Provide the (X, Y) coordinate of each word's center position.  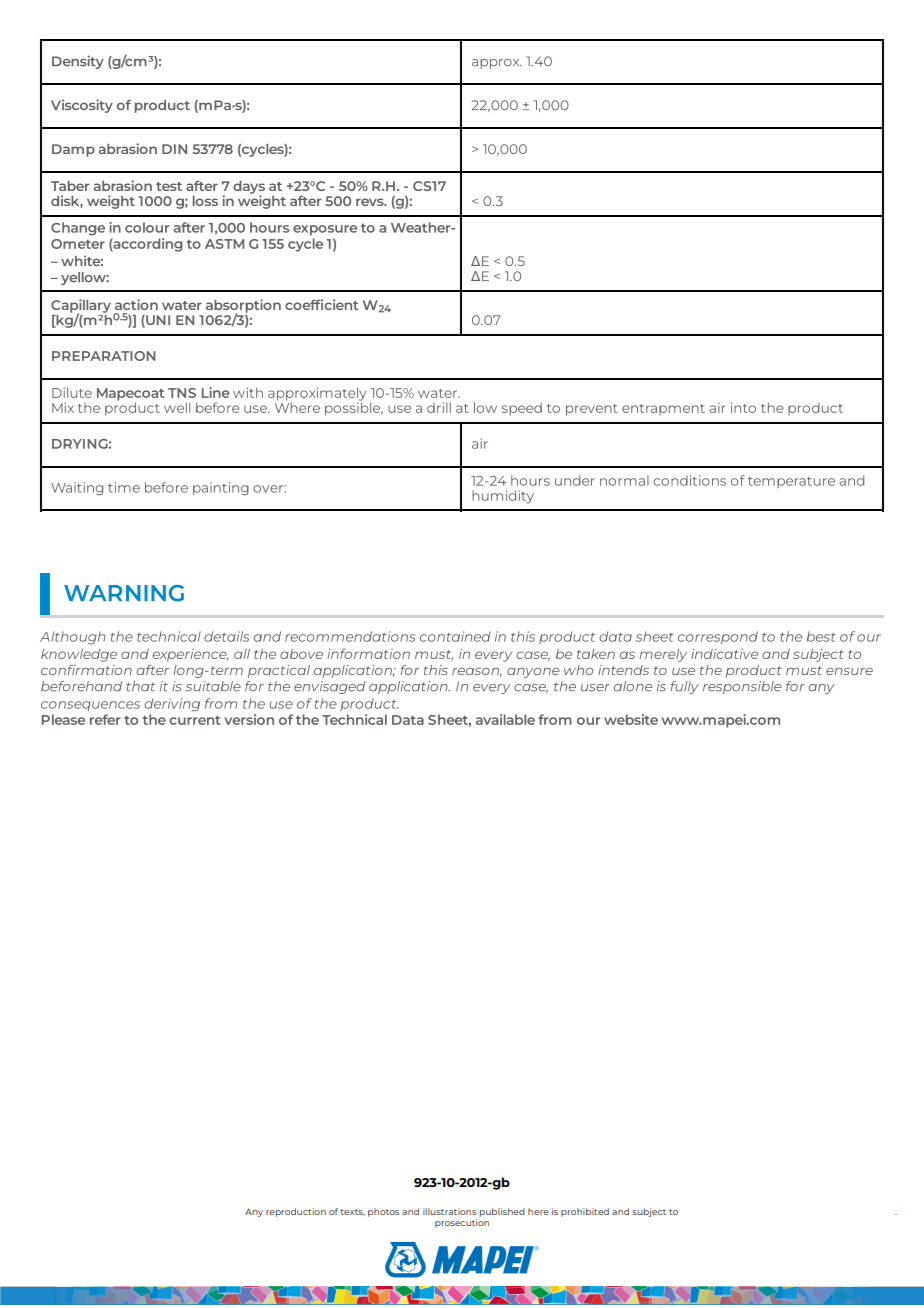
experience (191, 655)
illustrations (449, 1211)
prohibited (585, 1212)
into (743, 407)
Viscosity (82, 106)
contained (455, 636)
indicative (724, 654)
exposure (325, 230)
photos (383, 1212)
